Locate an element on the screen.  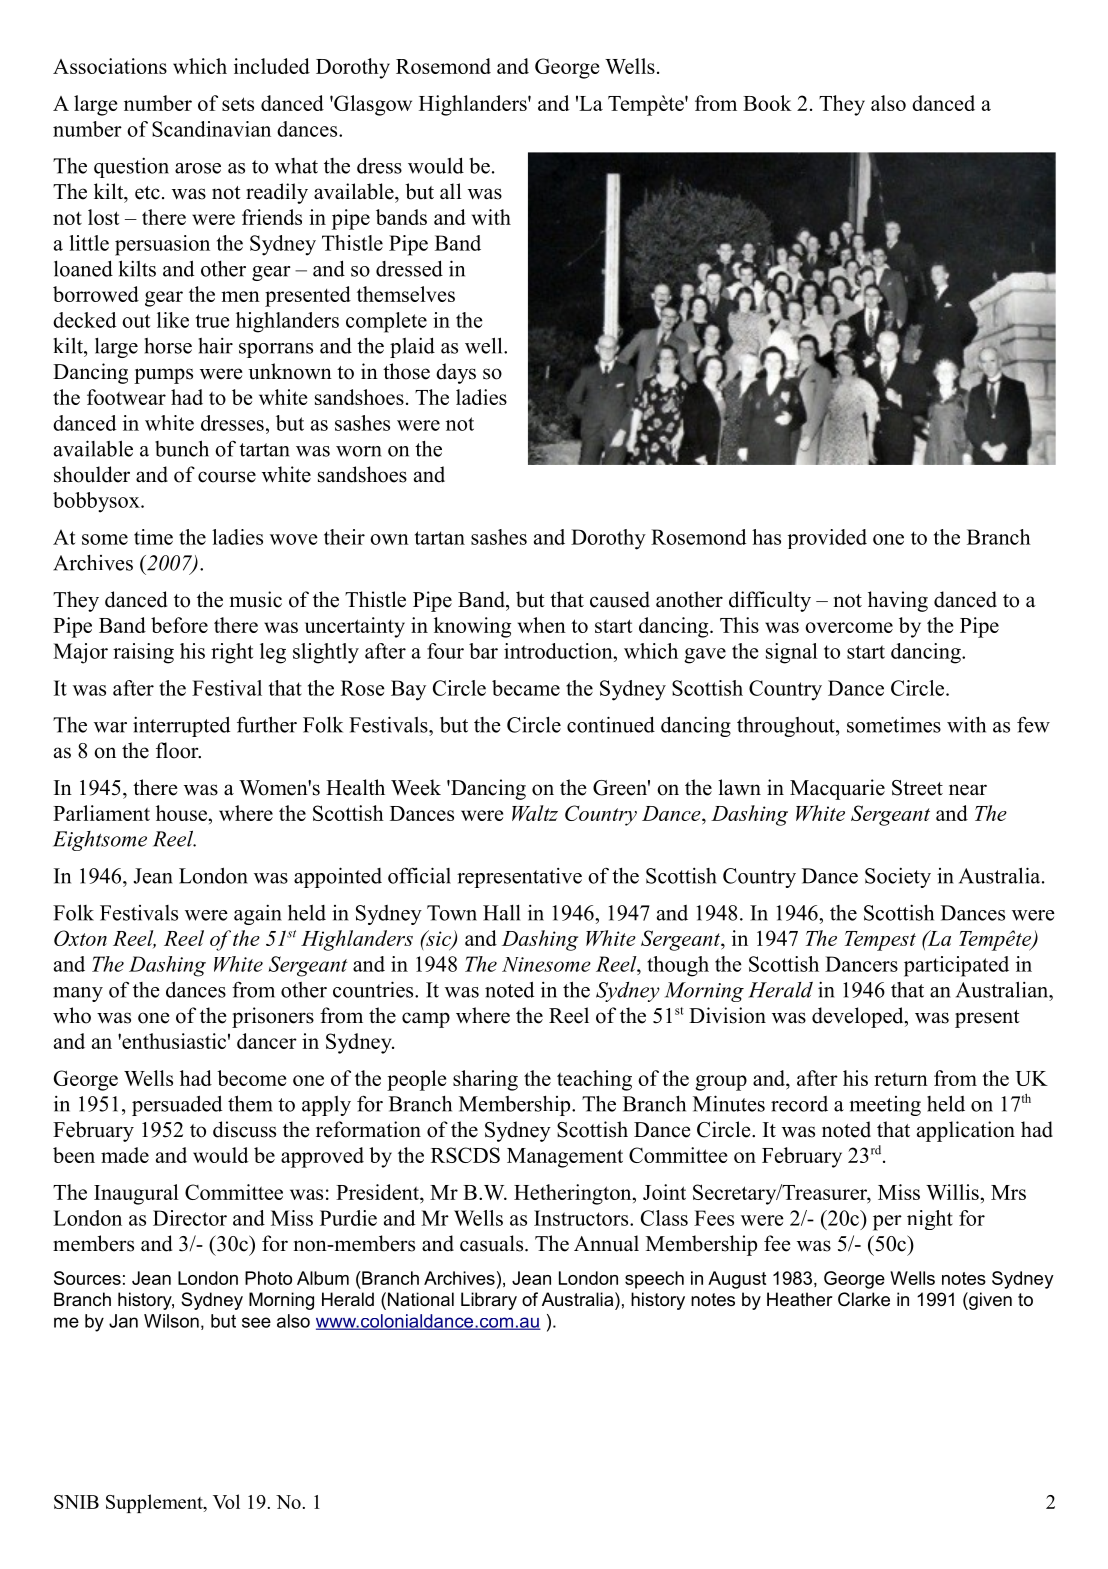
Street is located at coordinates (917, 788).
